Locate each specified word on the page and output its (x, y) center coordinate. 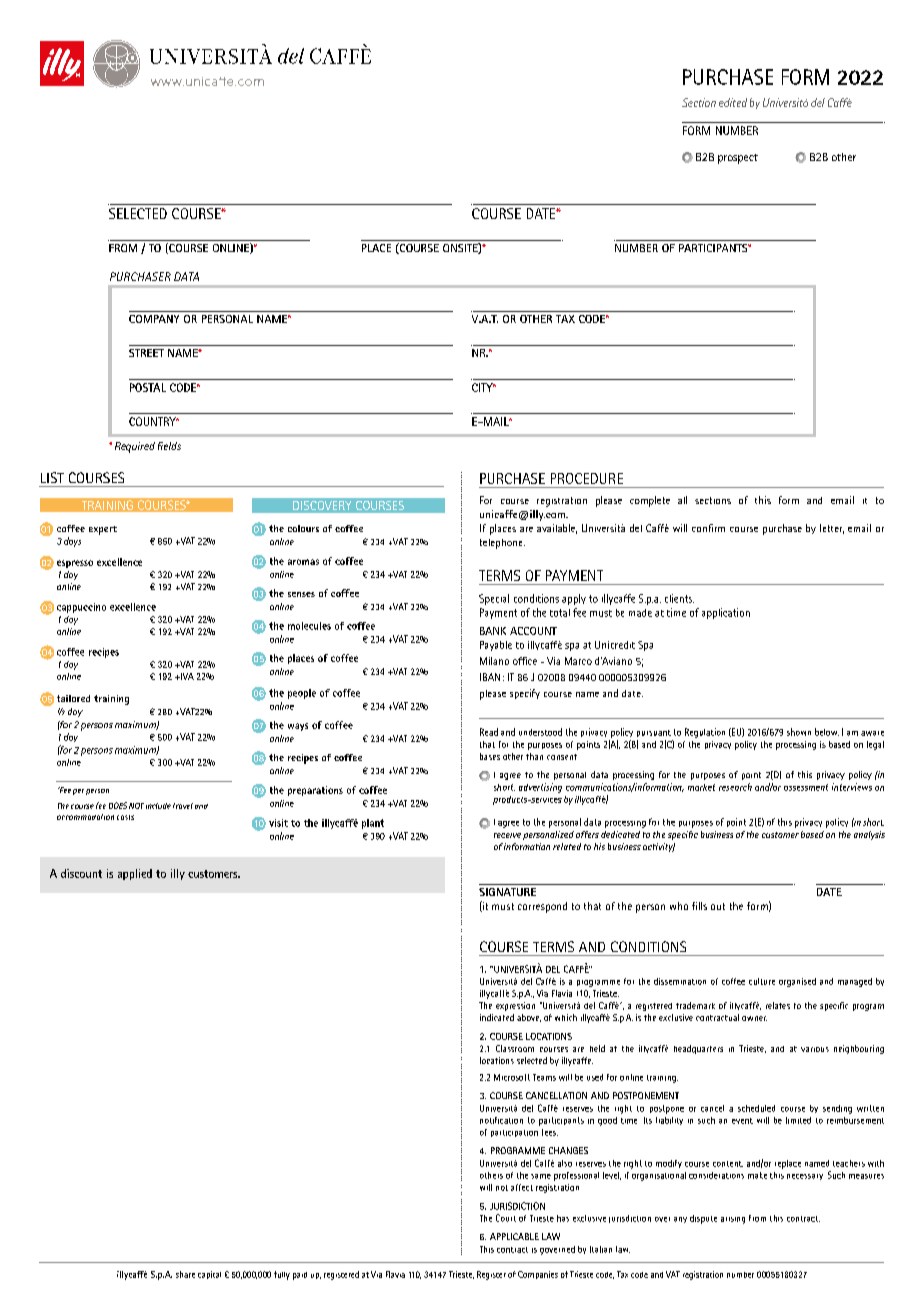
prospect (738, 159)
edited (733, 102)
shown (799, 732)
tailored (73, 698)
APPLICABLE (514, 1236)
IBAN (490, 677)
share (185, 1274)
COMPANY (154, 319)
